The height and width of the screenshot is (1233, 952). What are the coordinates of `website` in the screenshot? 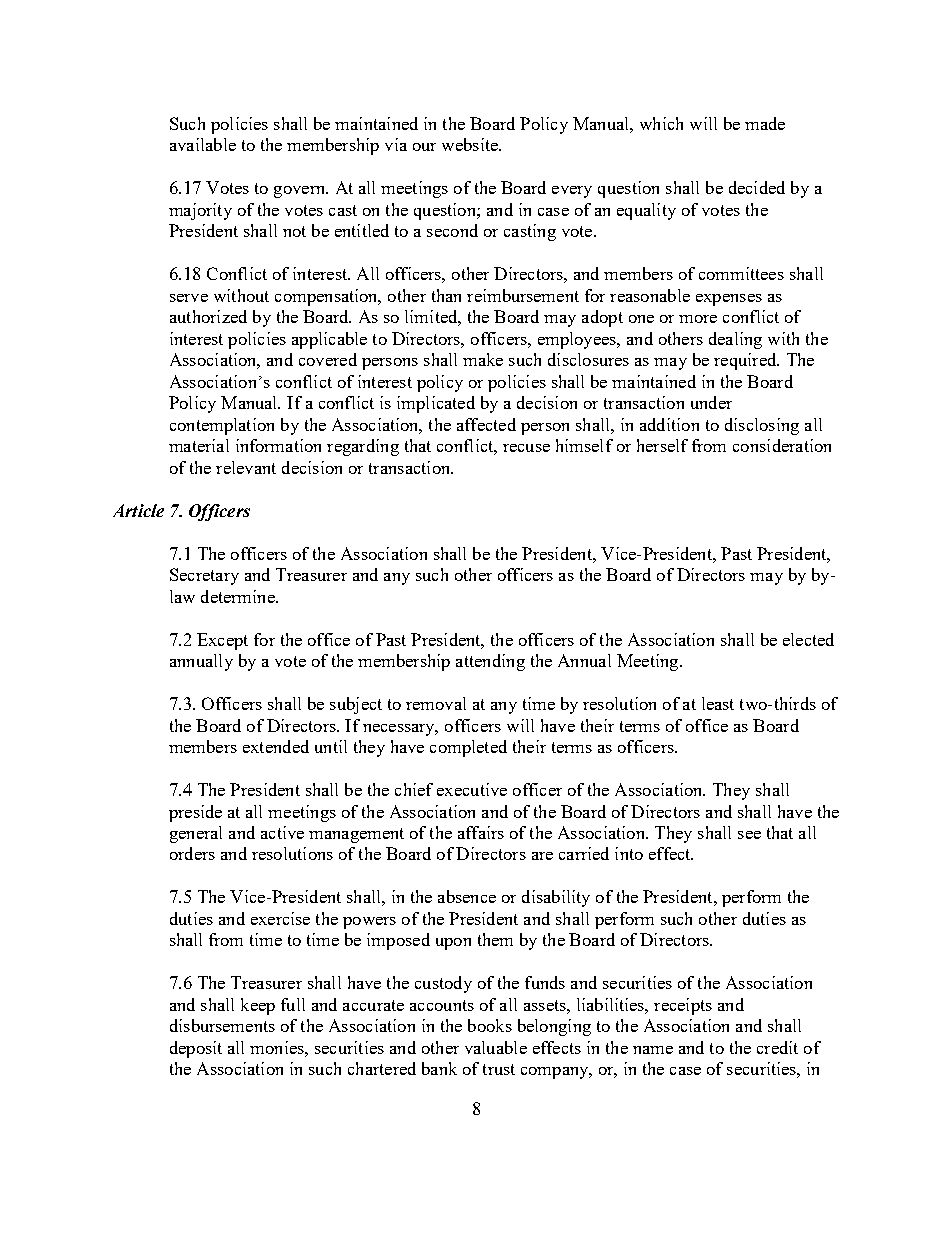 It's located at (471, 144).
